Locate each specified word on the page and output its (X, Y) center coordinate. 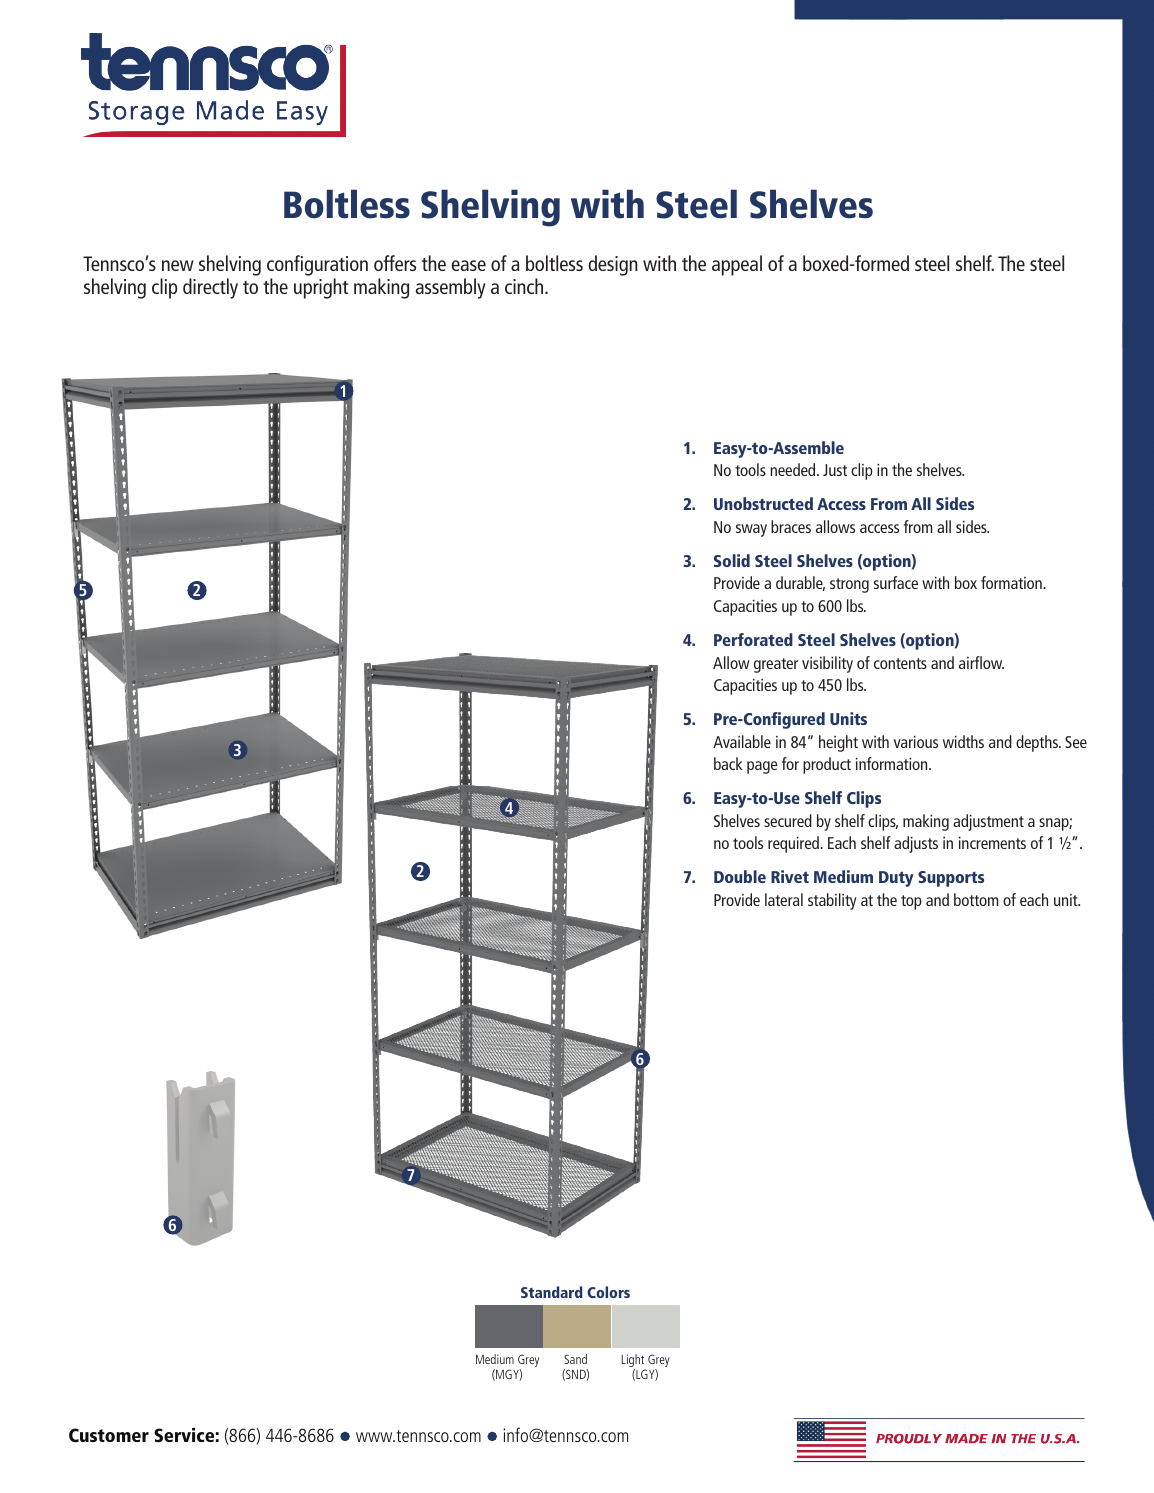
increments (992, 843)
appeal (737, 265)
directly (210, 288)
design (613, 265)
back (728, 763)
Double (740, 876)
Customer (109, 1435)
